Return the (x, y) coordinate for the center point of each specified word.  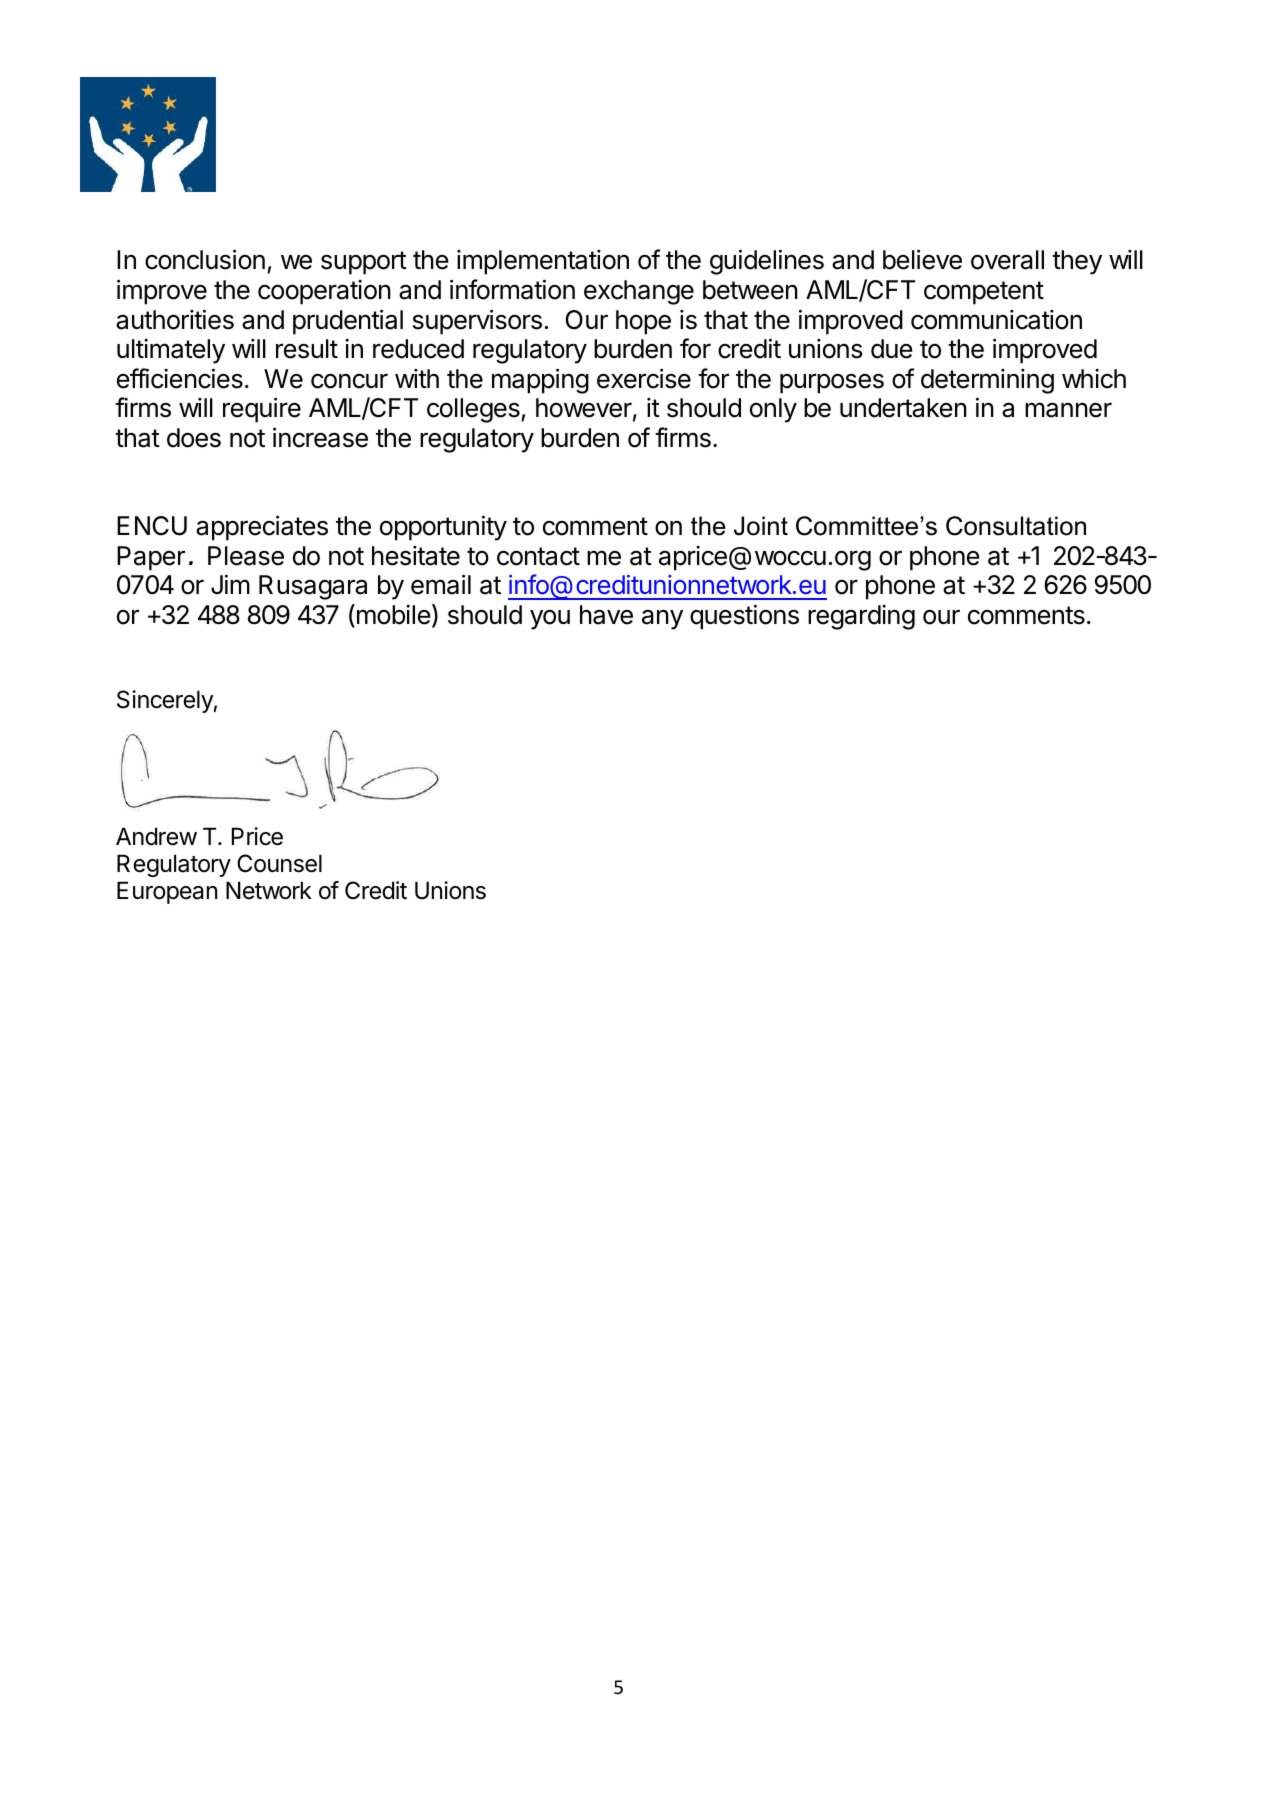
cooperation (324, 292)
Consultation (1016, 526)
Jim (230, 584)
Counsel (279, 863)
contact (538, 556)
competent (984, 293)
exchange (639, 292)
